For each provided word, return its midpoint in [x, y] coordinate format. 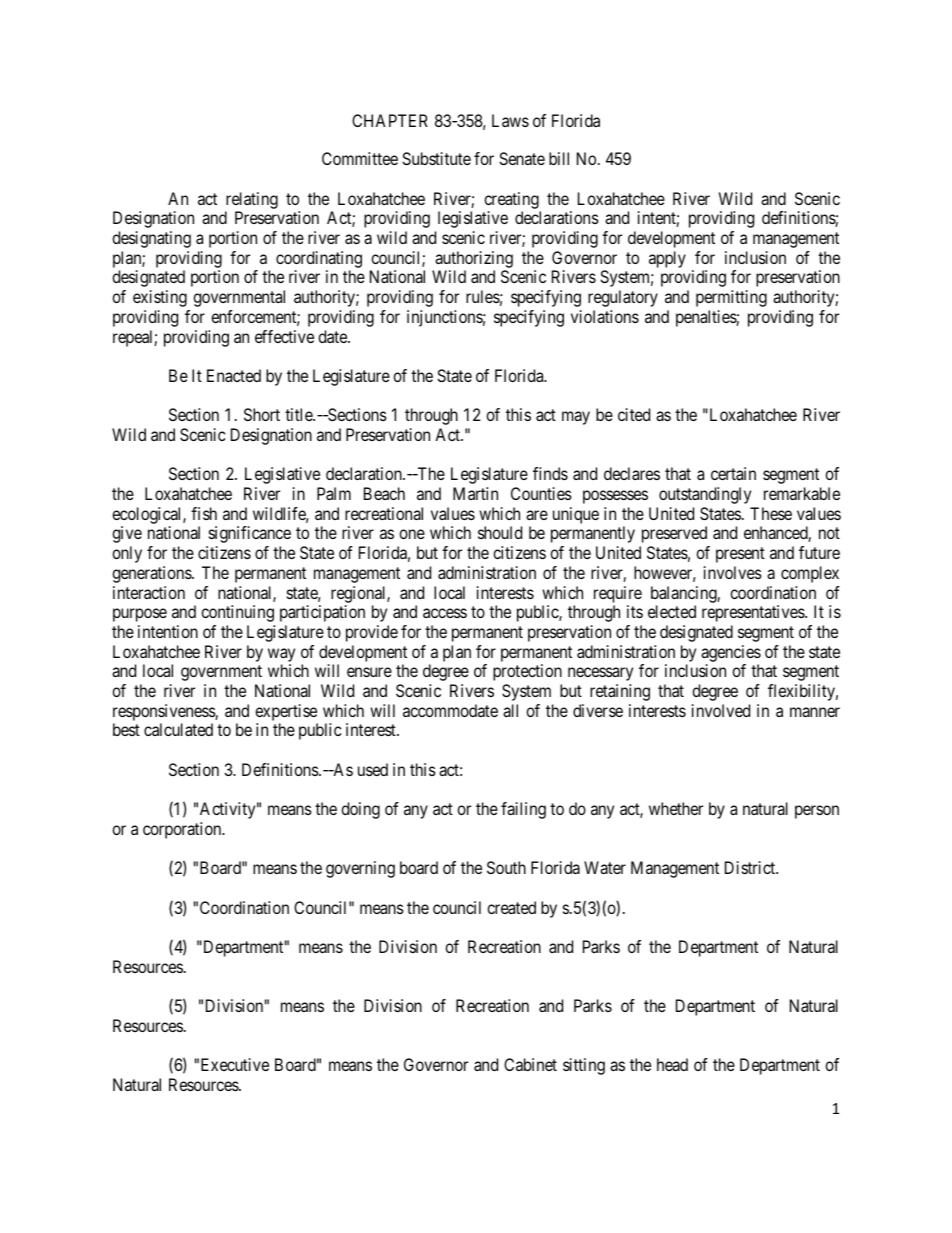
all [510, 710]
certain [733, 473]
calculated [178, 729]
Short [262, 414]
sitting [584, 1066]
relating [252, 200]
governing [360, 869]
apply [667, 259]
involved [721, 710]
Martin [475, 493]
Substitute [436, 158]
